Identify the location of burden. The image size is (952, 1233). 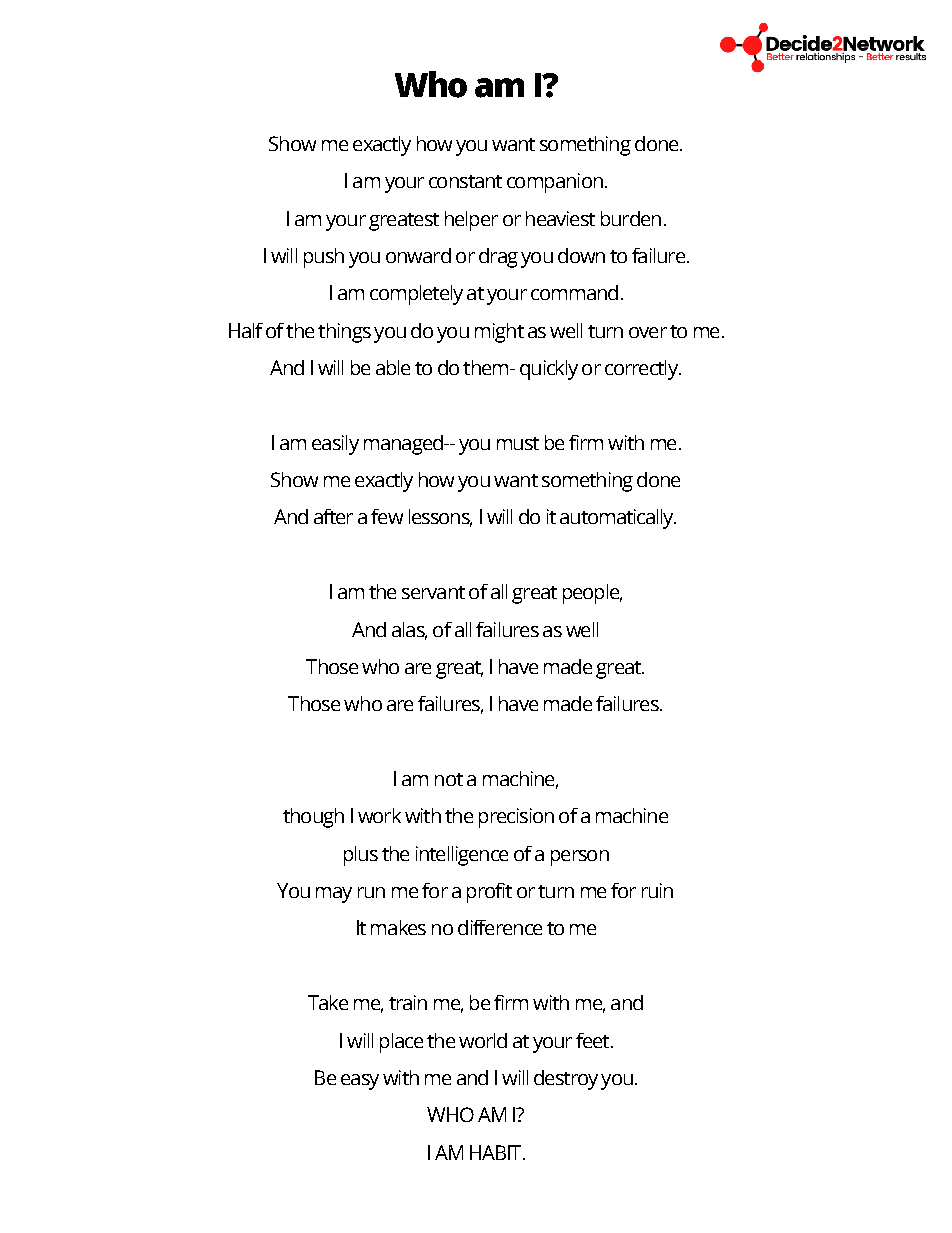
(631, 218).
